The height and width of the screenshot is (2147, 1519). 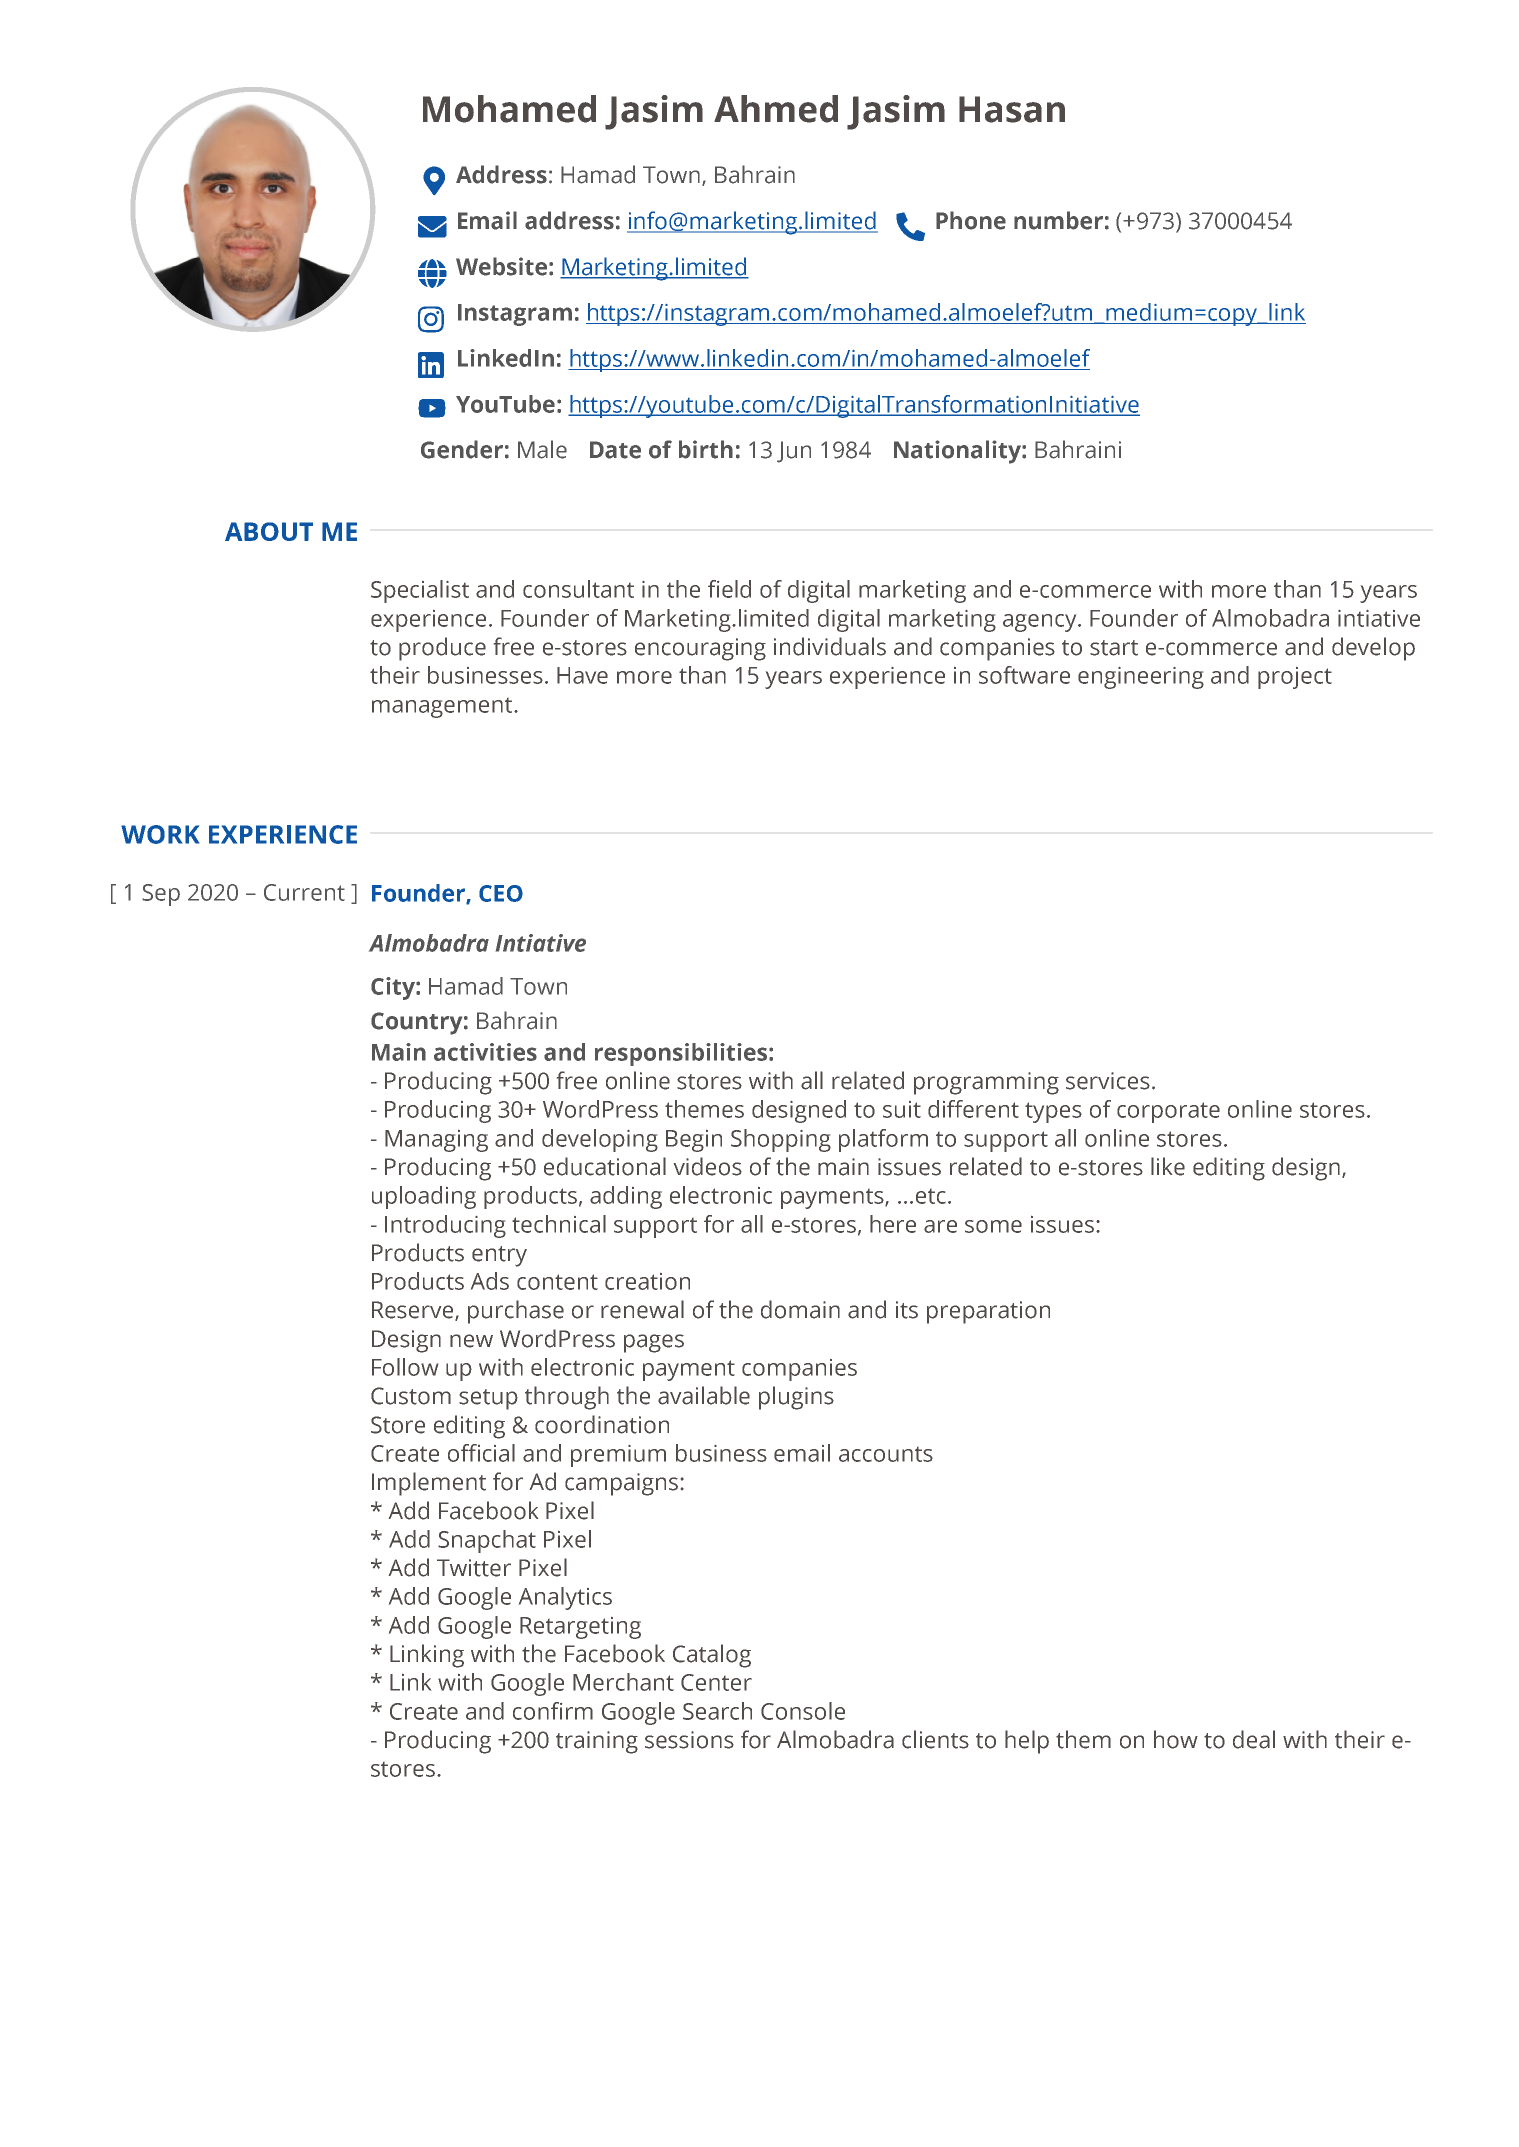 What do you see at coordinates (474, 1568) in the screenshot?
I see `Twitter` at bounding box center [474, 1568].
